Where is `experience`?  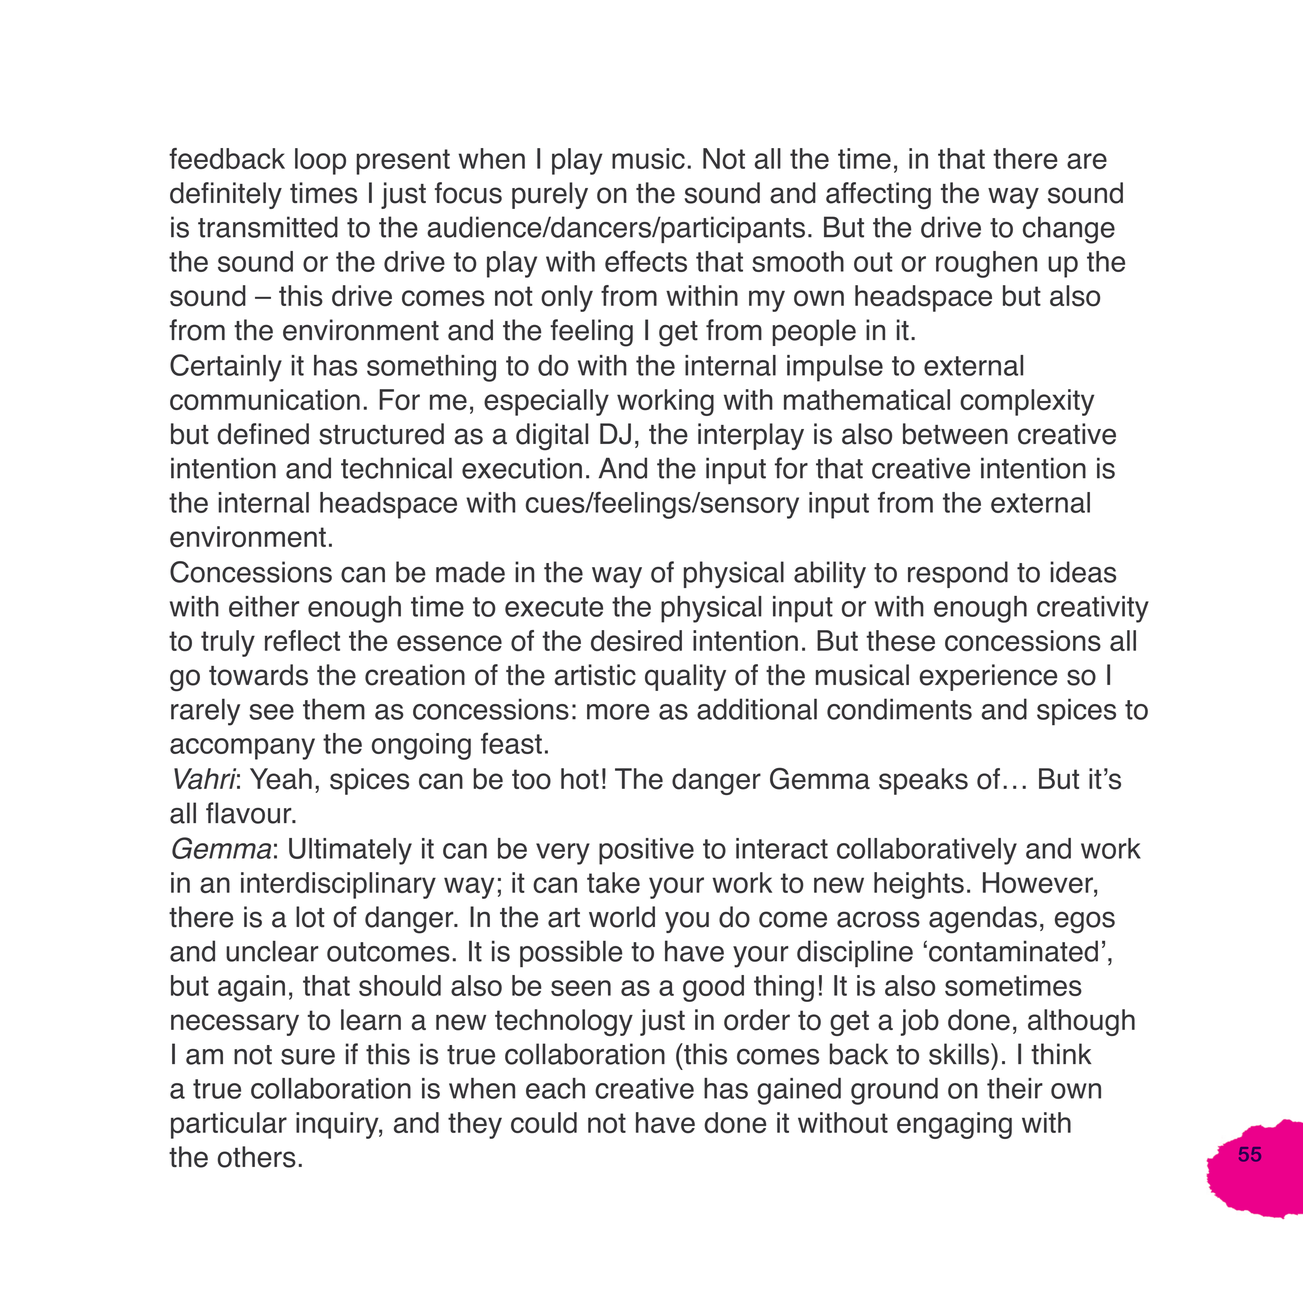
experience is located at coordinates (988, 677).
